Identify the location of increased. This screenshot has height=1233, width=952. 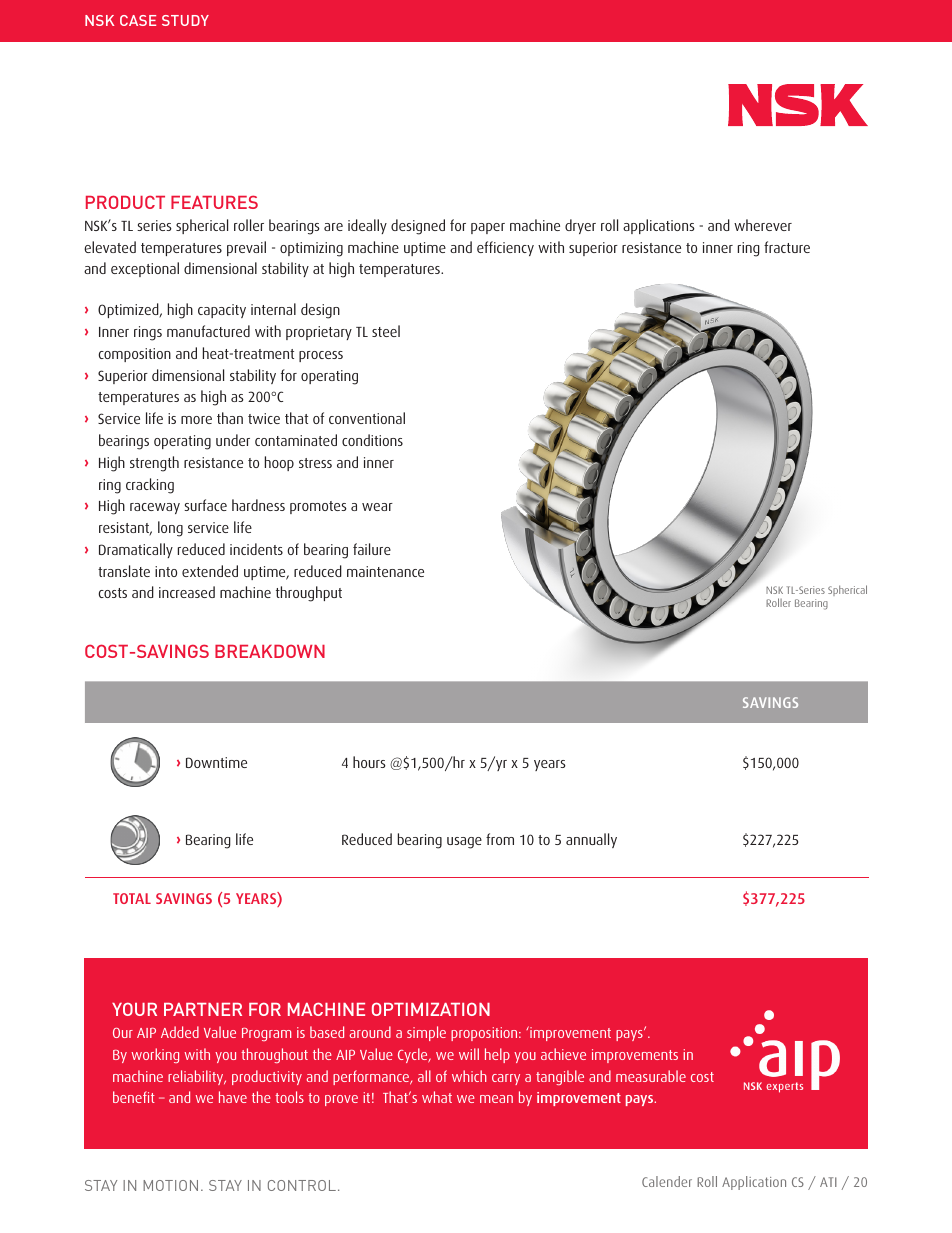
(187, 592).
